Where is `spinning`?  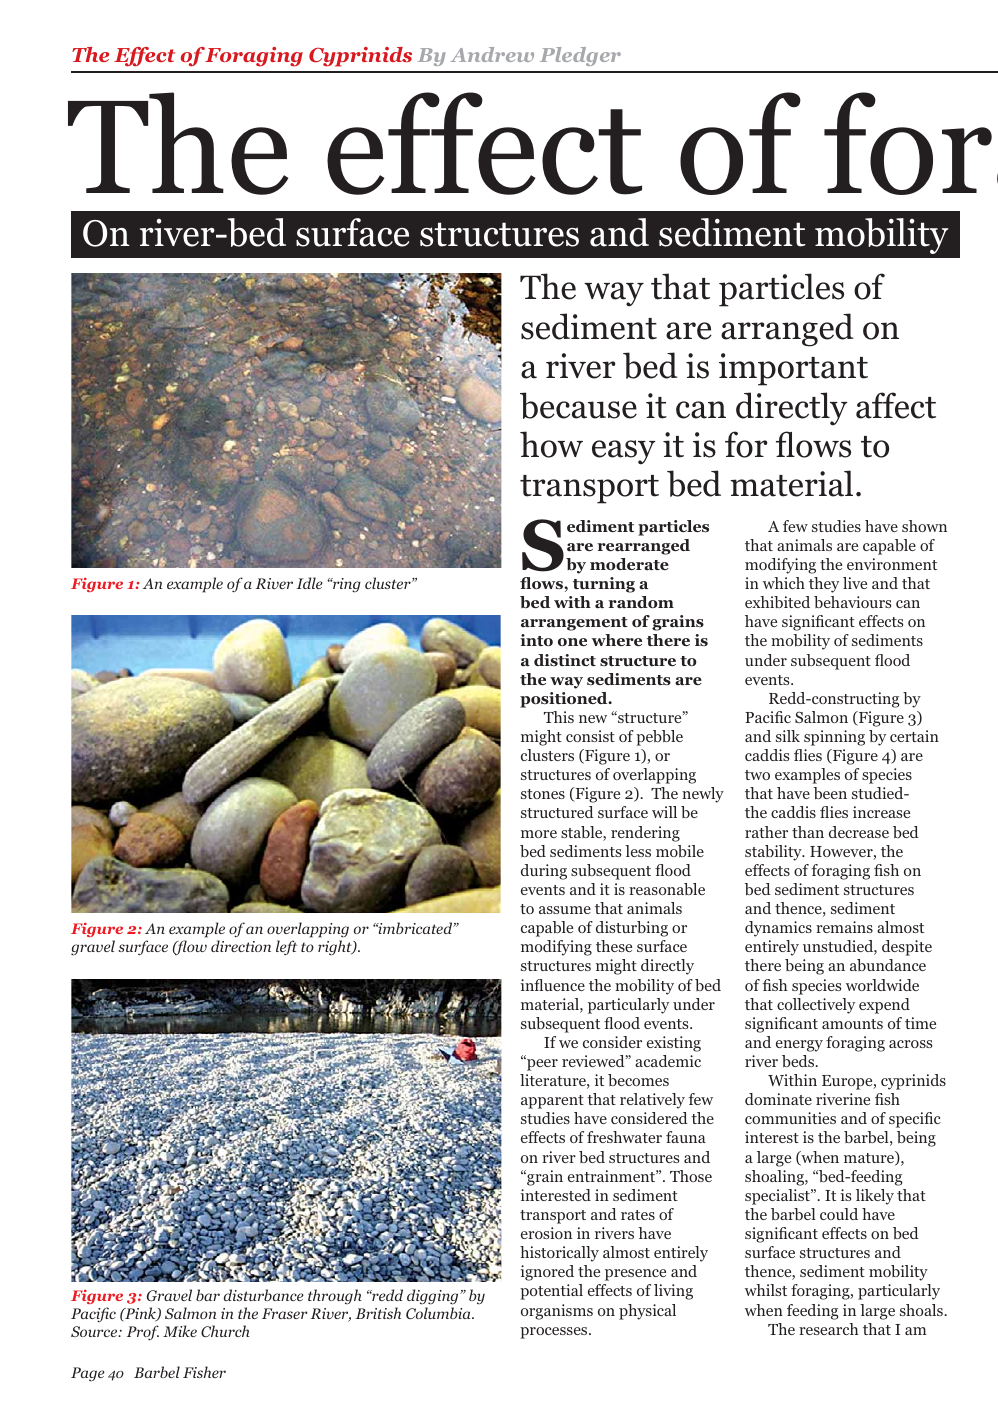 spinning is located at coordinates (834, 738).
